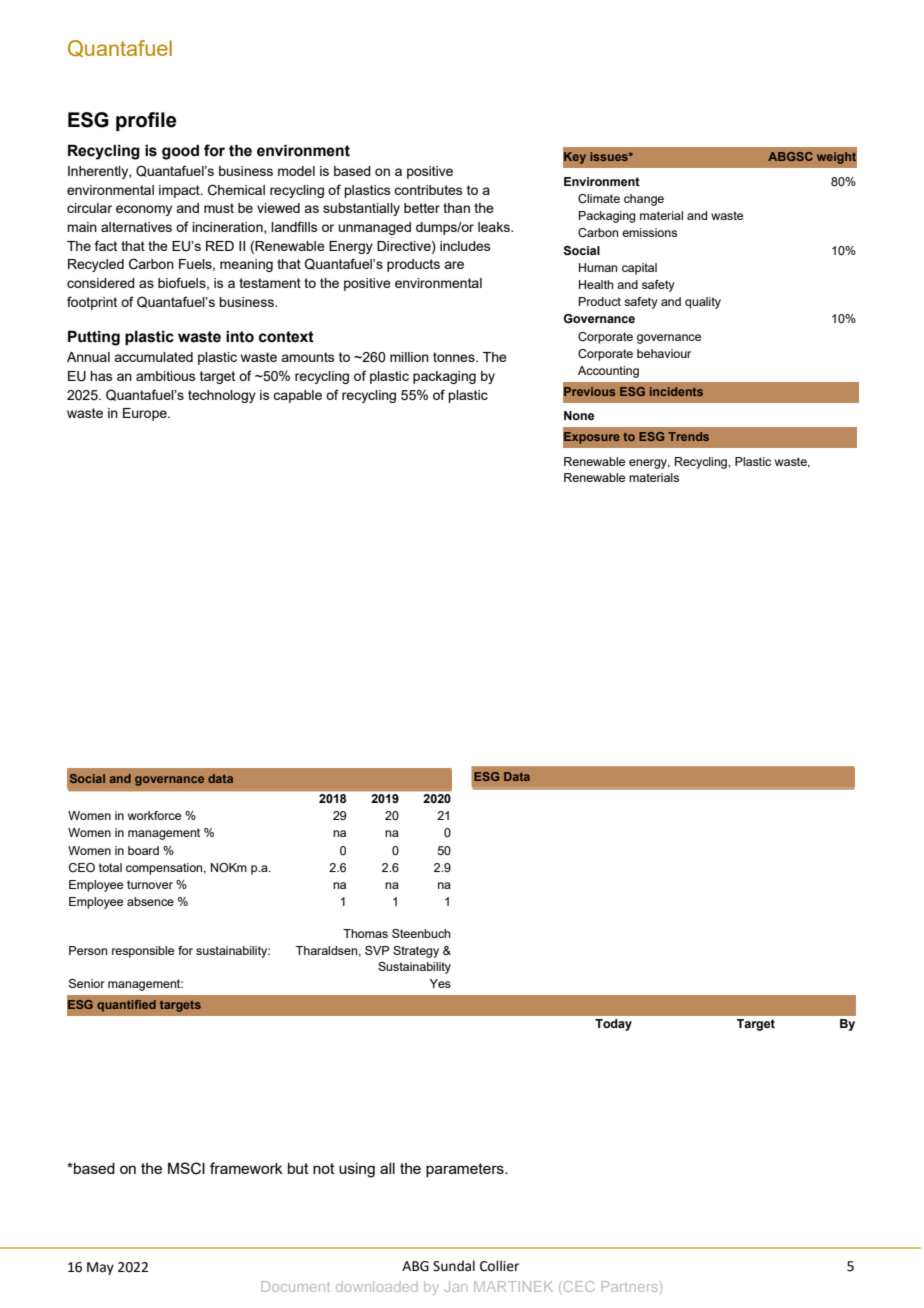  I want to click on turnover, so click(150, 884).
